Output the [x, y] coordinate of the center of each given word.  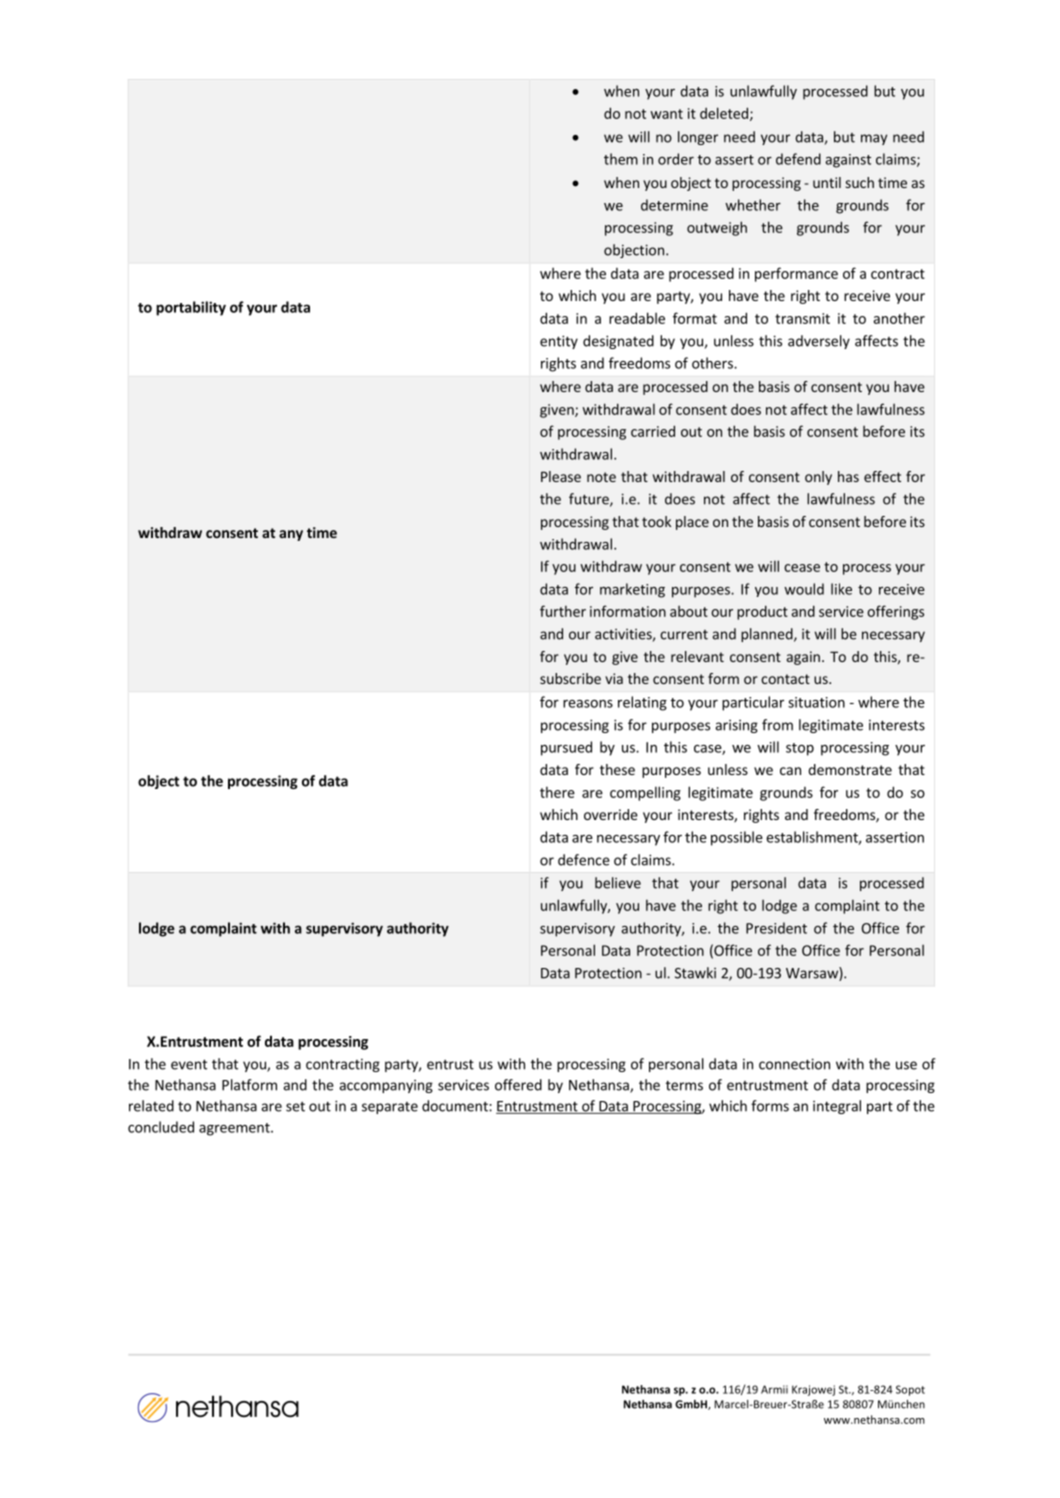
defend [798, 159]
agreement [235, 1129]
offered [518, 1085]
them [621, 159]
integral [837, 1107]
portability [191, 308]
